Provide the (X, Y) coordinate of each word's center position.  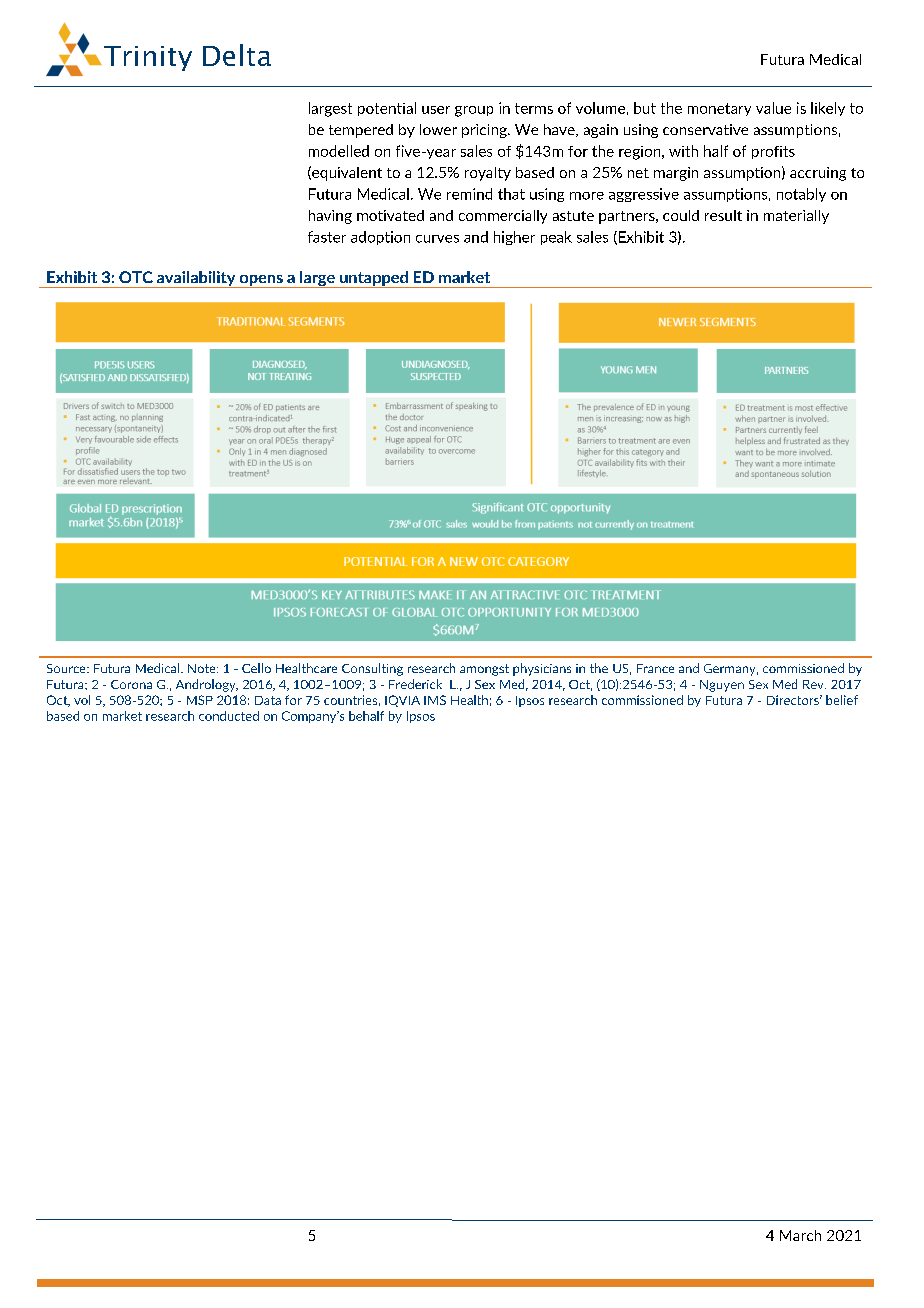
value (773, 108)
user (436, 110)
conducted (229, 716)
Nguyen (722, 686)
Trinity (148, 58)
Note (203, 668)
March (800, 1235)
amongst (484, 670)
